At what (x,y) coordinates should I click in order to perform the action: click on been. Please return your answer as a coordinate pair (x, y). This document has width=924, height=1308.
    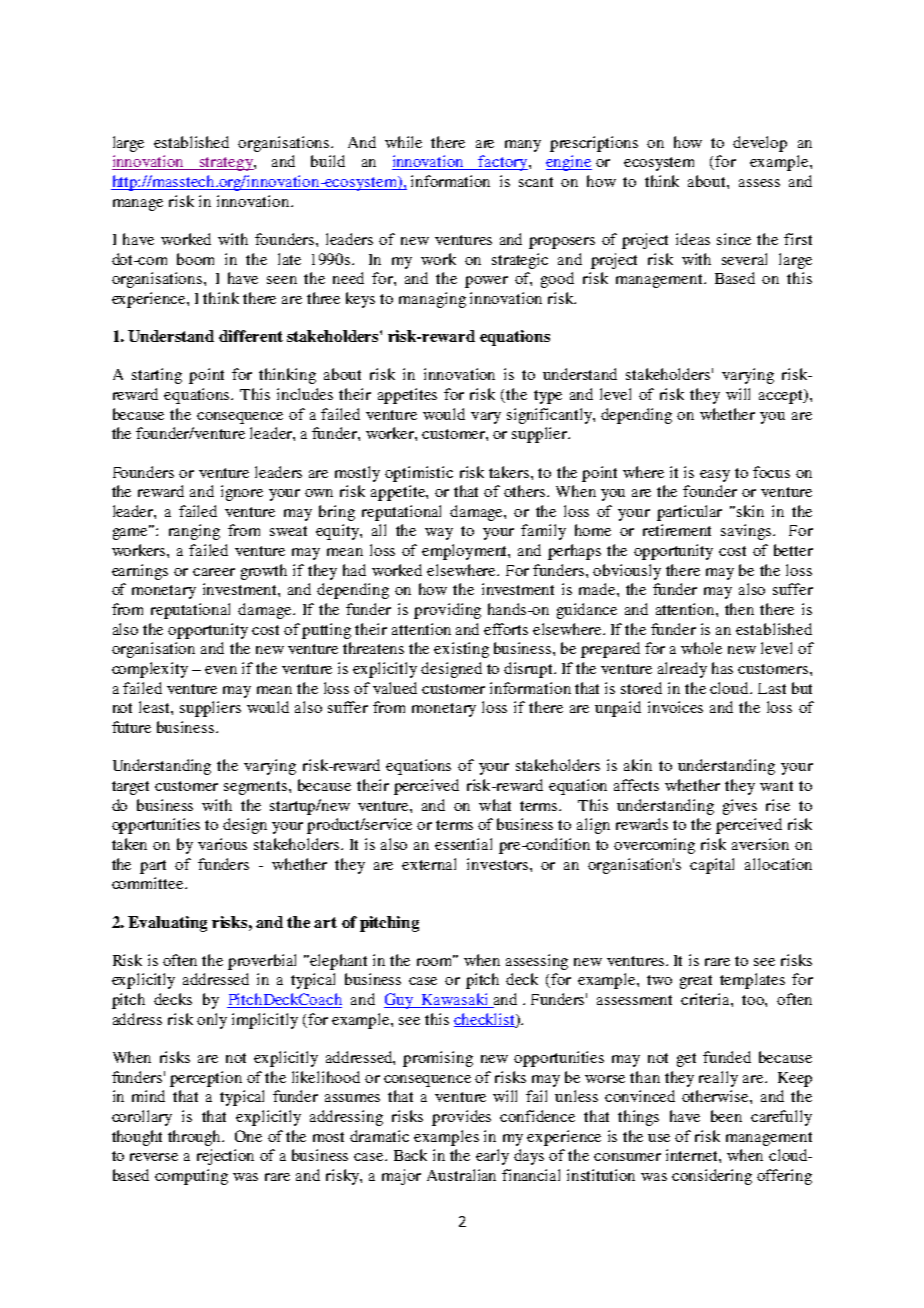
    Looking at the image, I should click on (726, 1116).
